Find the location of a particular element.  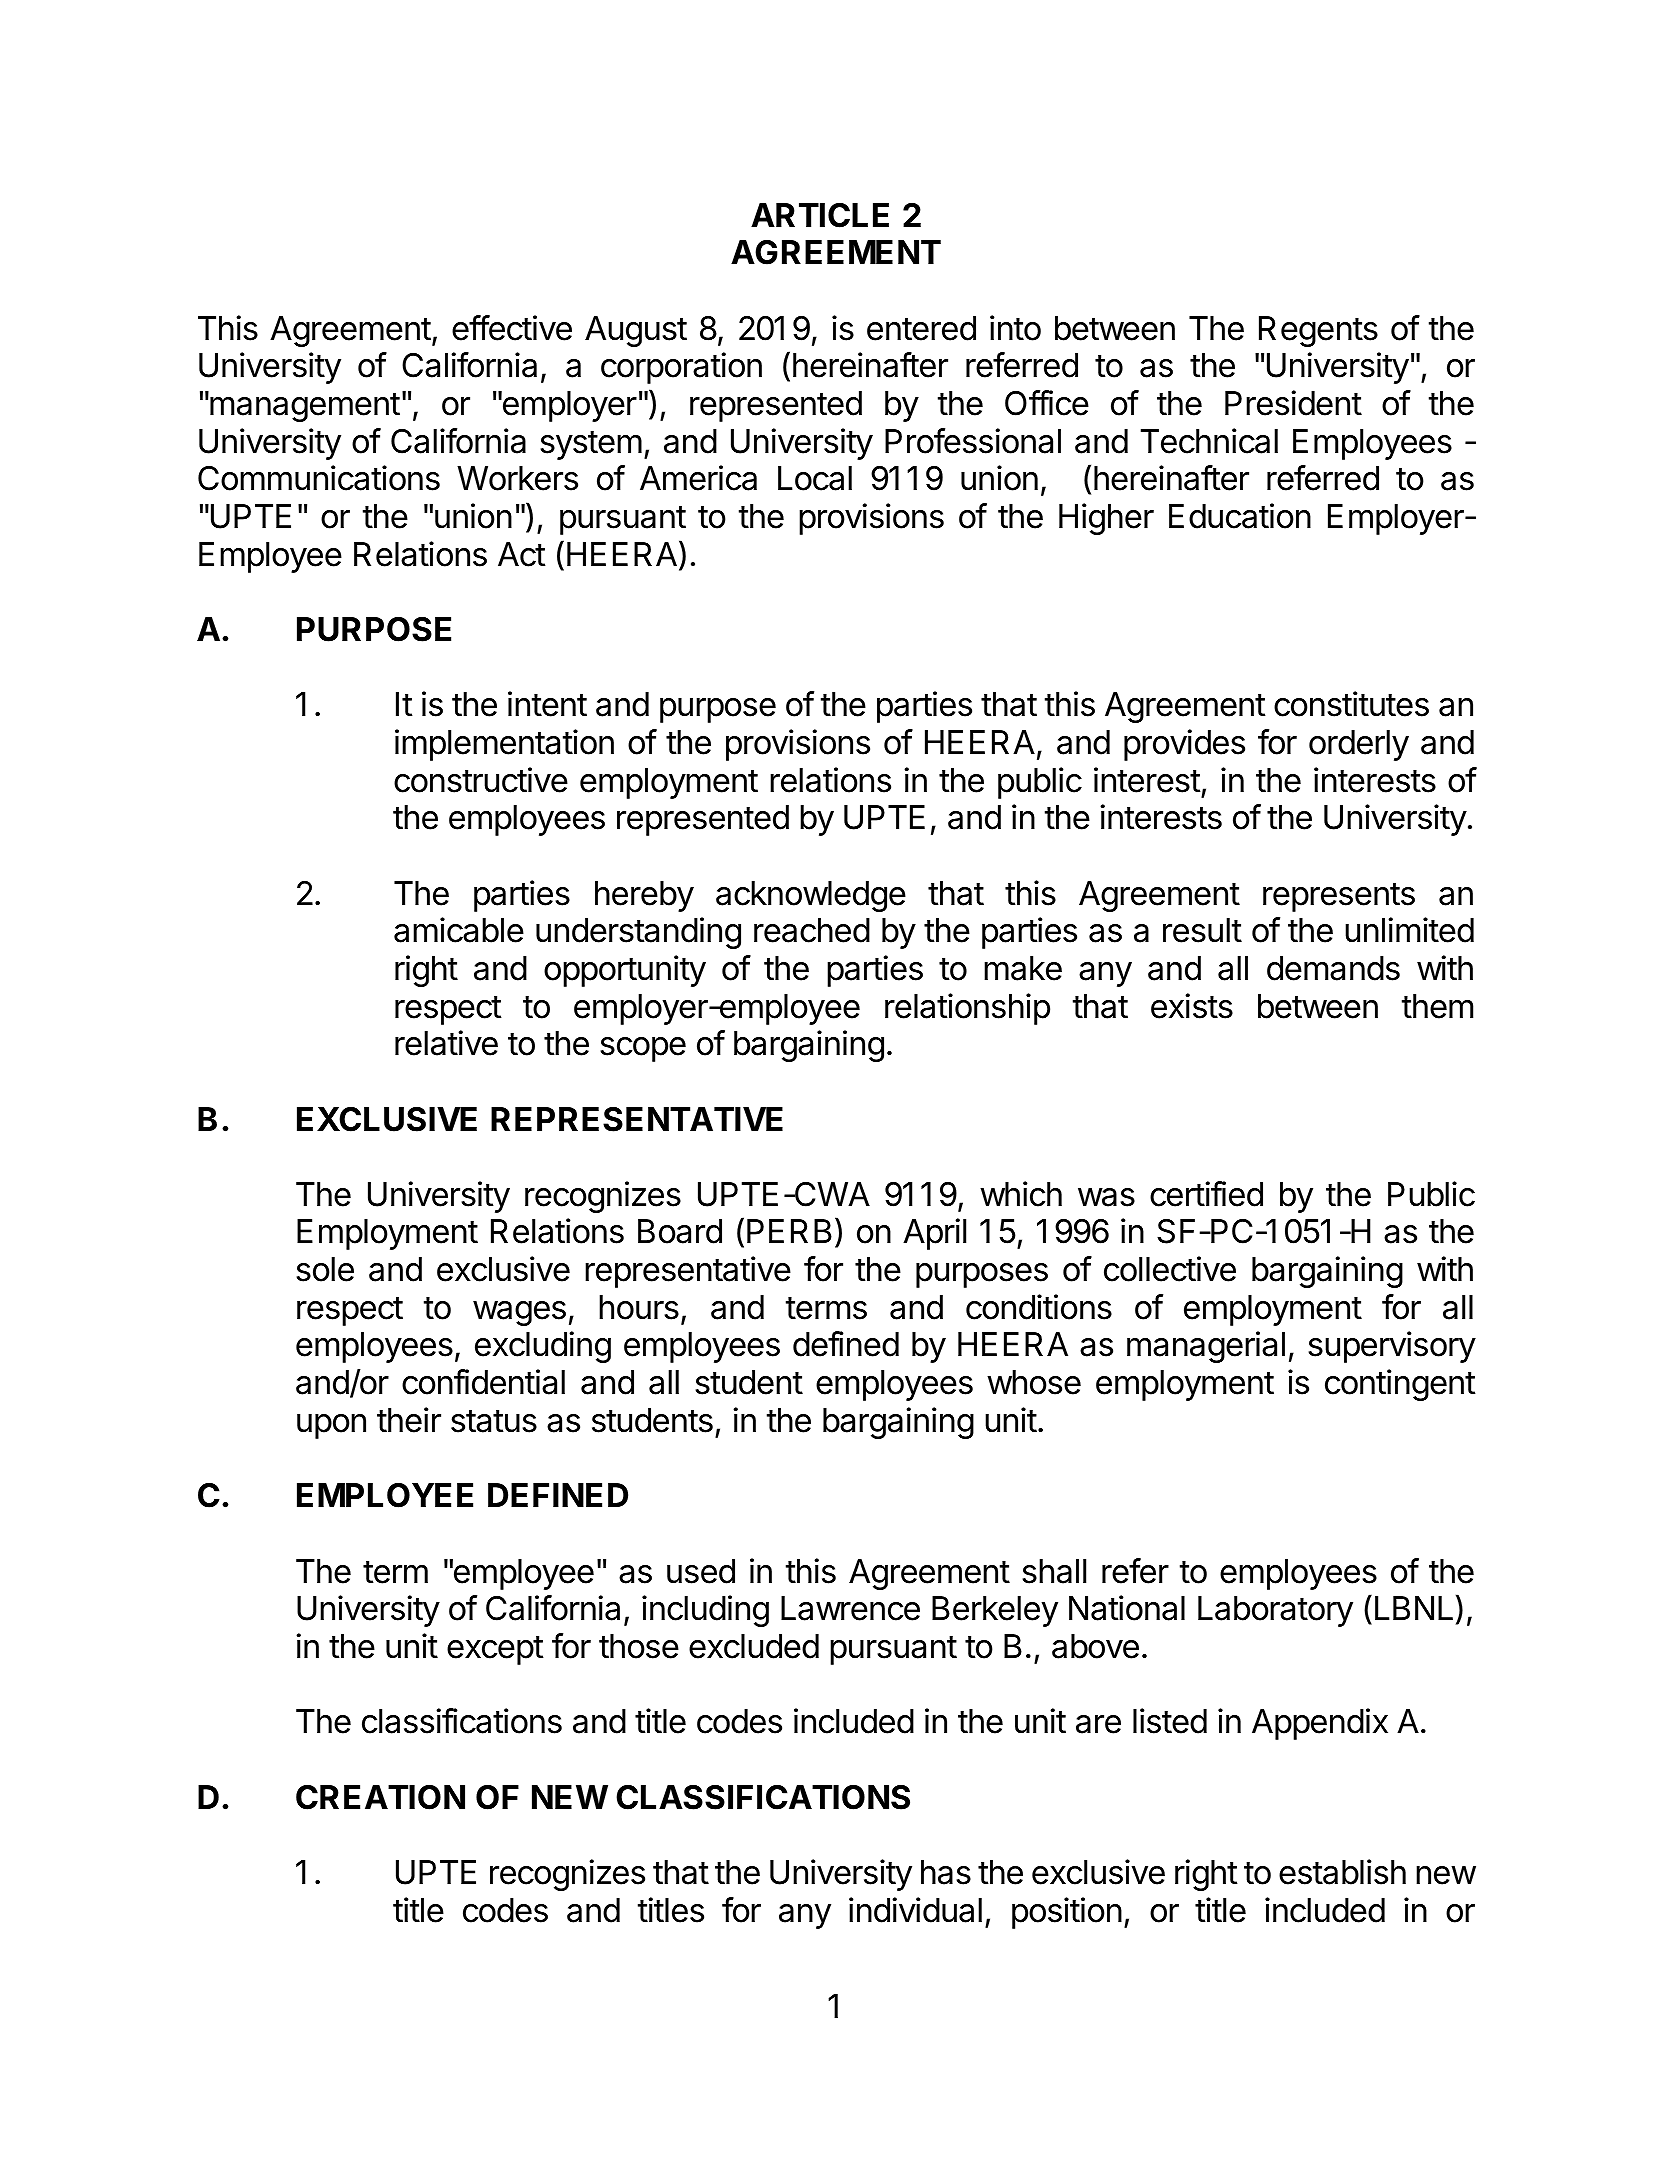

acknowledge is located at coordinates (811, 896).
